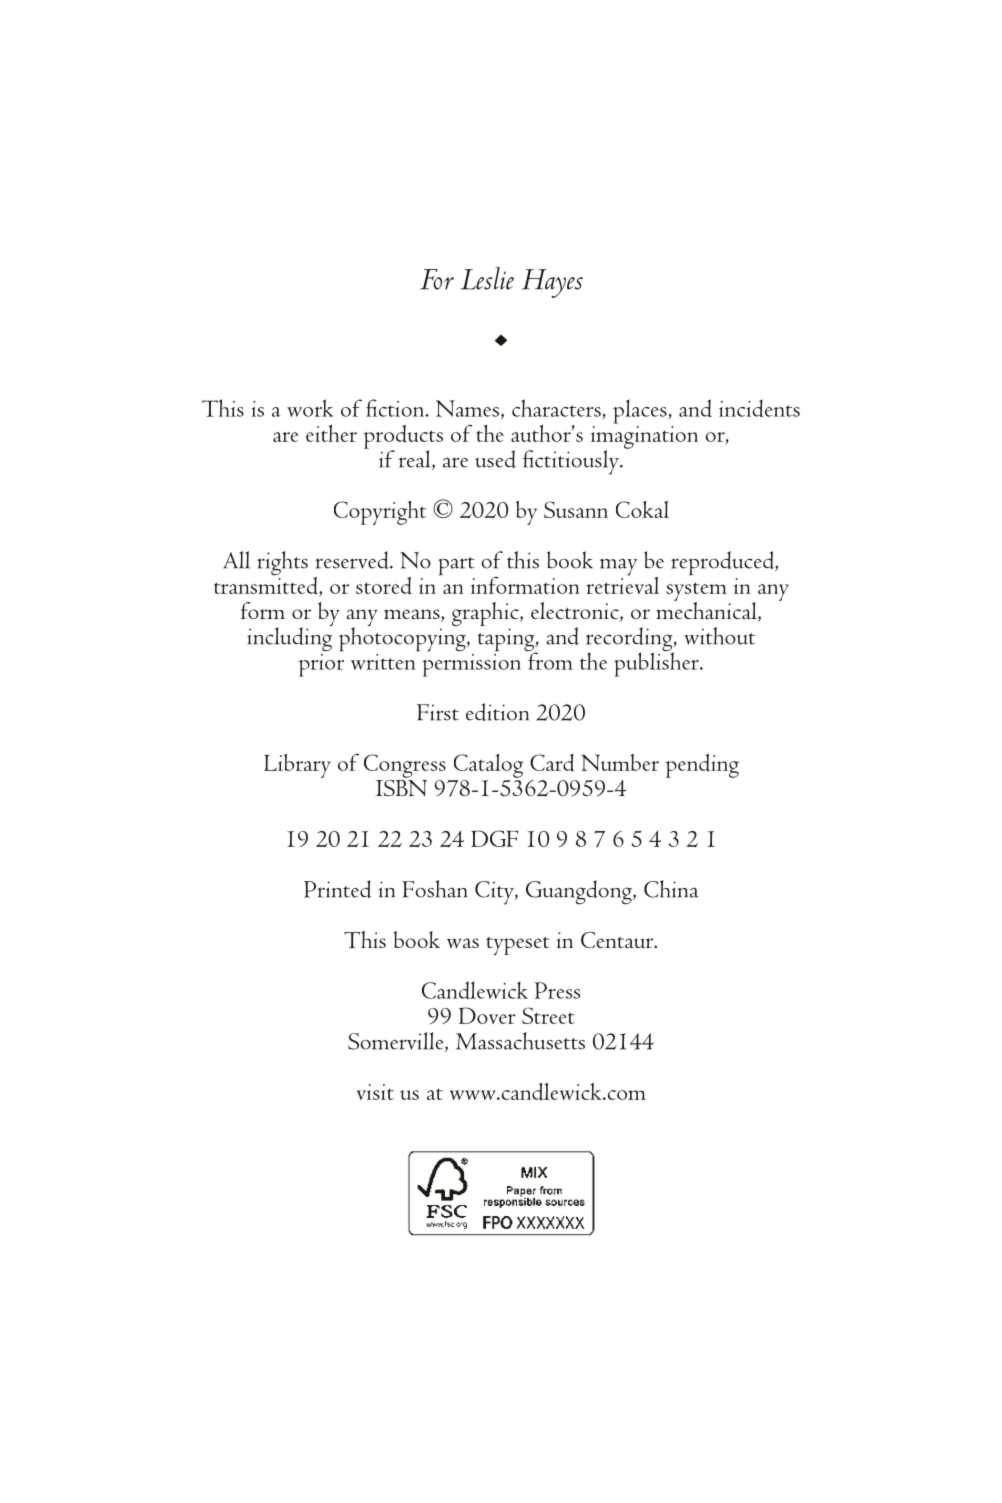  I want to click on China, so click(671, 889).
